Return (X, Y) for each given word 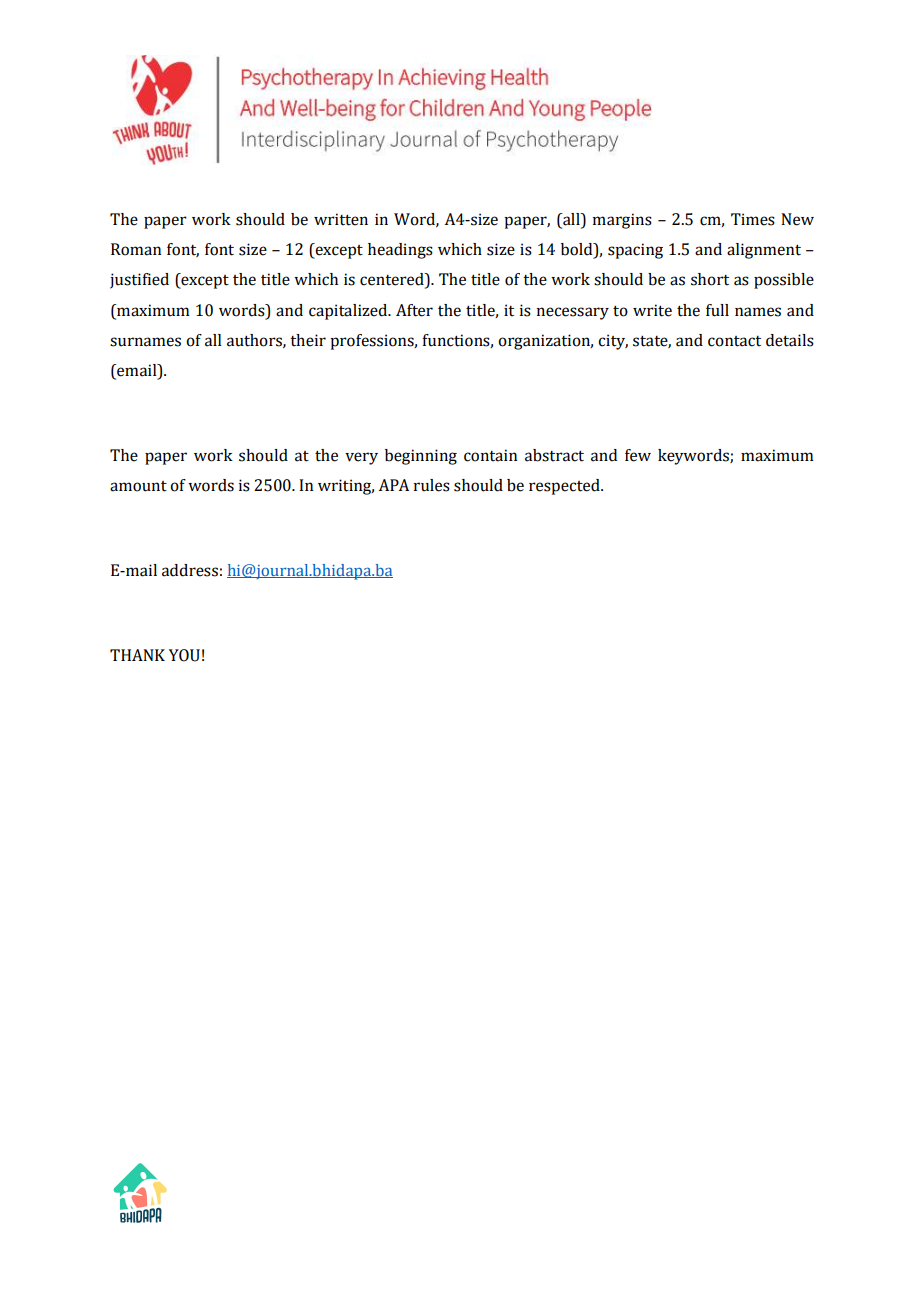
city (613, 342)
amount (138, 486)
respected (565, 487)
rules (432, 485)
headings (400, 251)
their (308, 340)
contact (734, 341)
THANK (137, 655)
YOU (184, 655)
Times (753, 219)
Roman (136, 249)
